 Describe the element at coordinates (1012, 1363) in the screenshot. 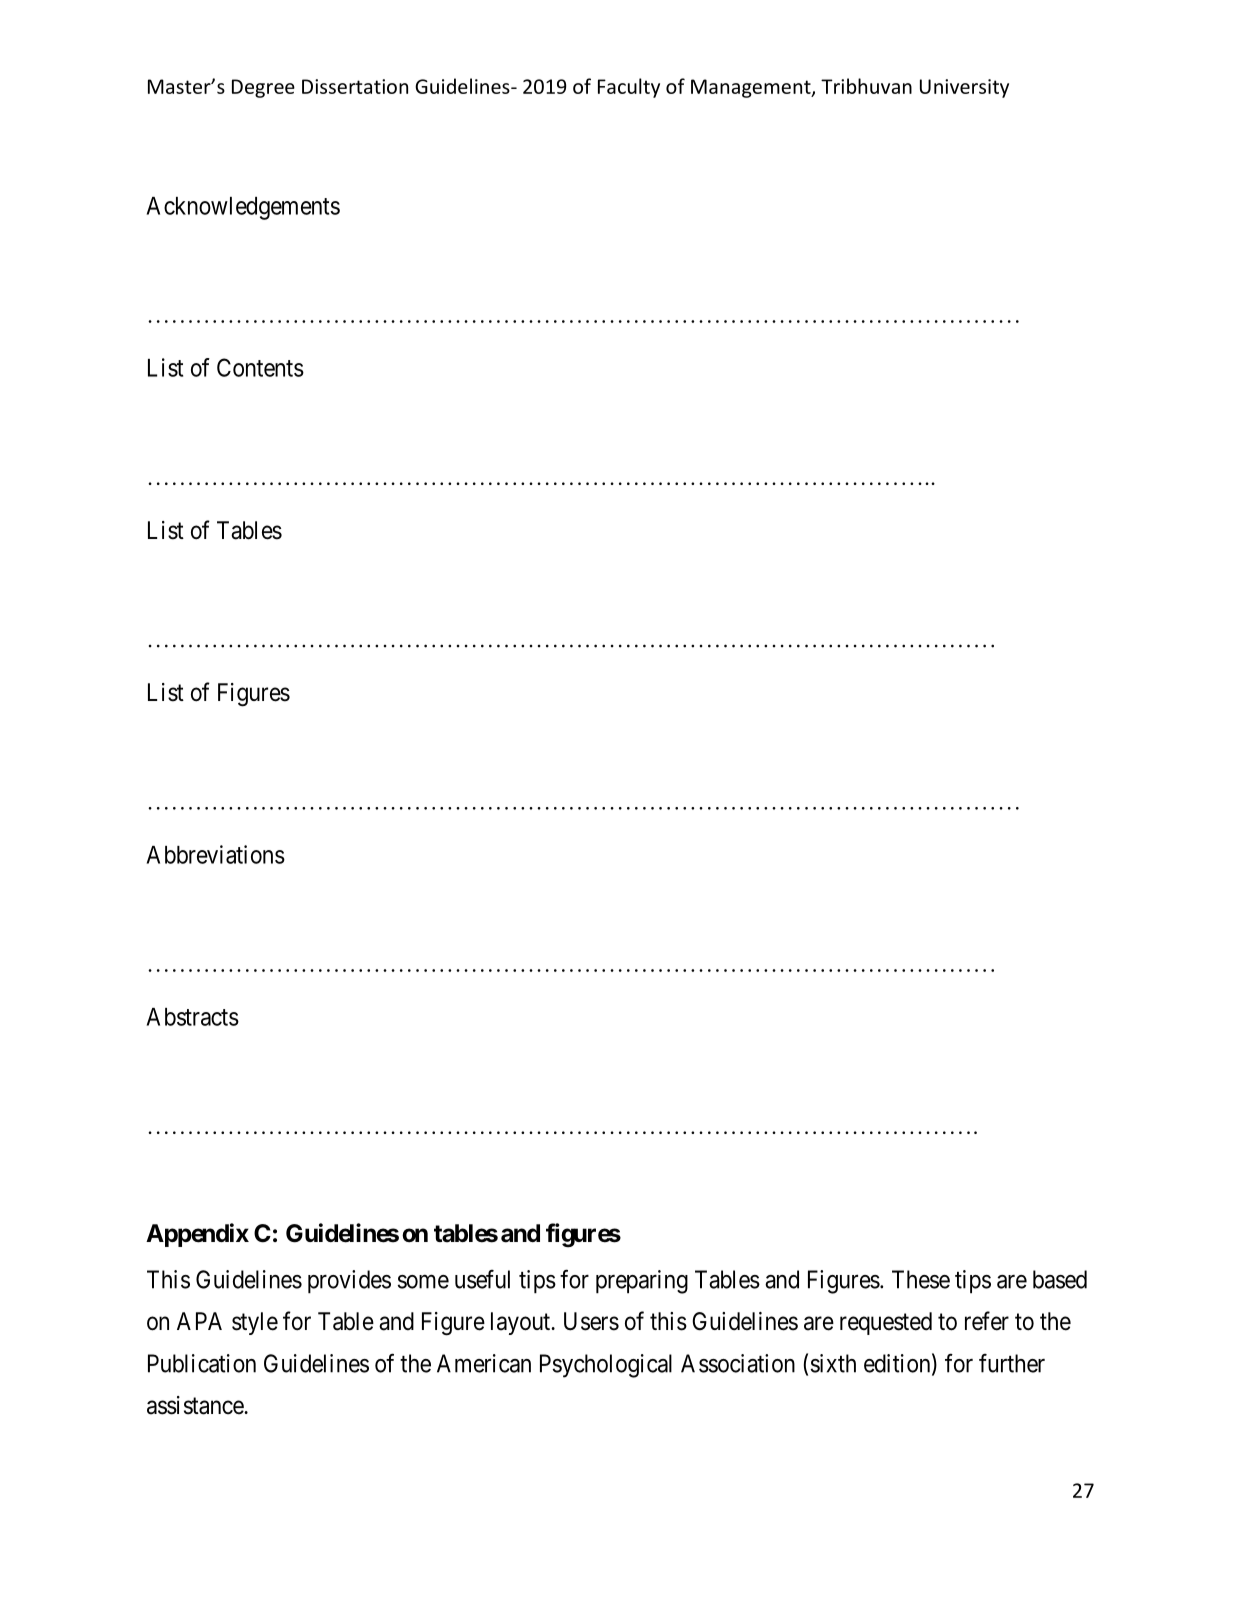

I see `further` at that location.
